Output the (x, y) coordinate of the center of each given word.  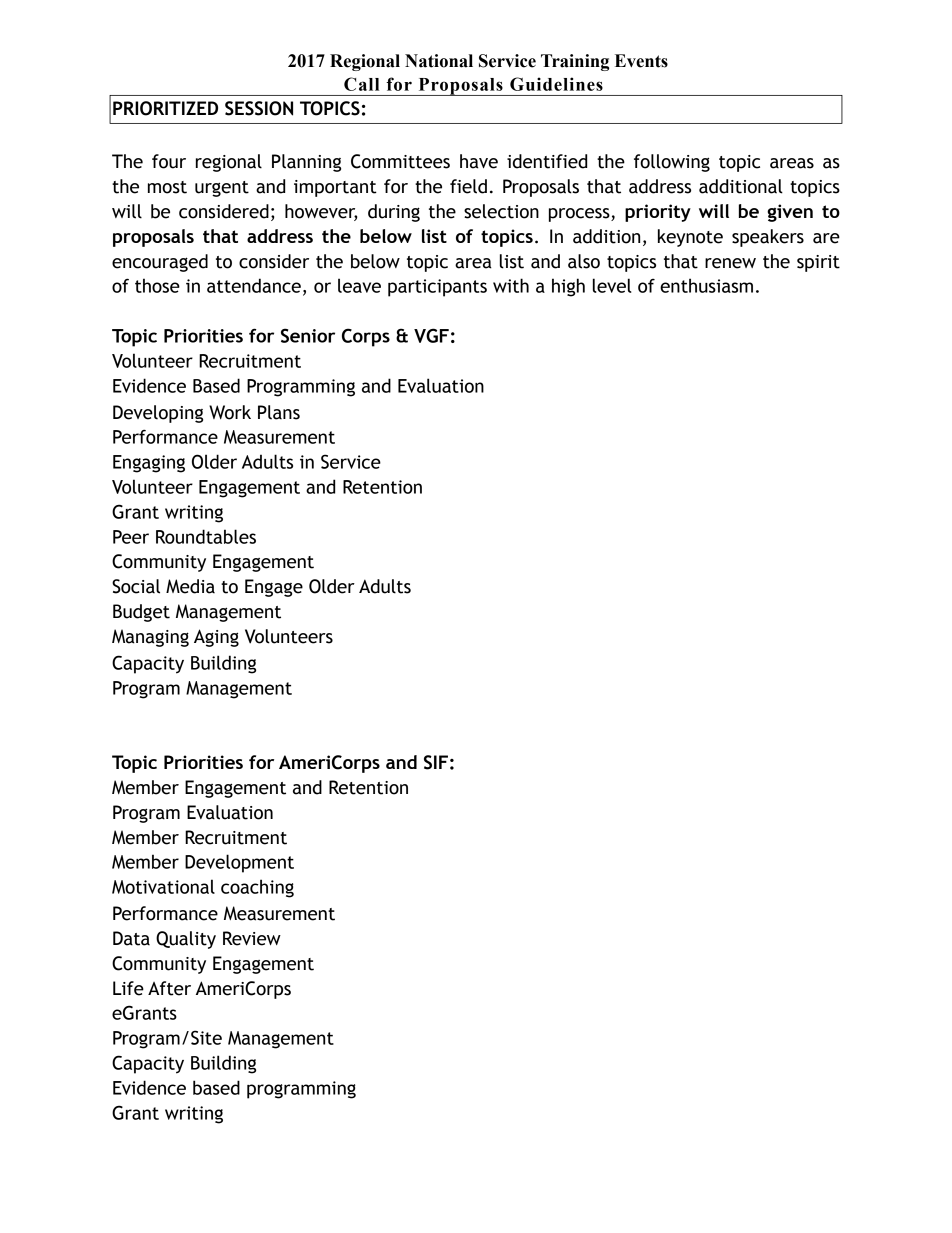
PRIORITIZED (165, 108)
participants (437, 288)
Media (190, 586)
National (439, 61)
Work (230, 412)
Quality (186, 940)
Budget (141, 613)
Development (239, 863)
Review (252, 938)
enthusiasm (706, 285)
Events (641, 61)
